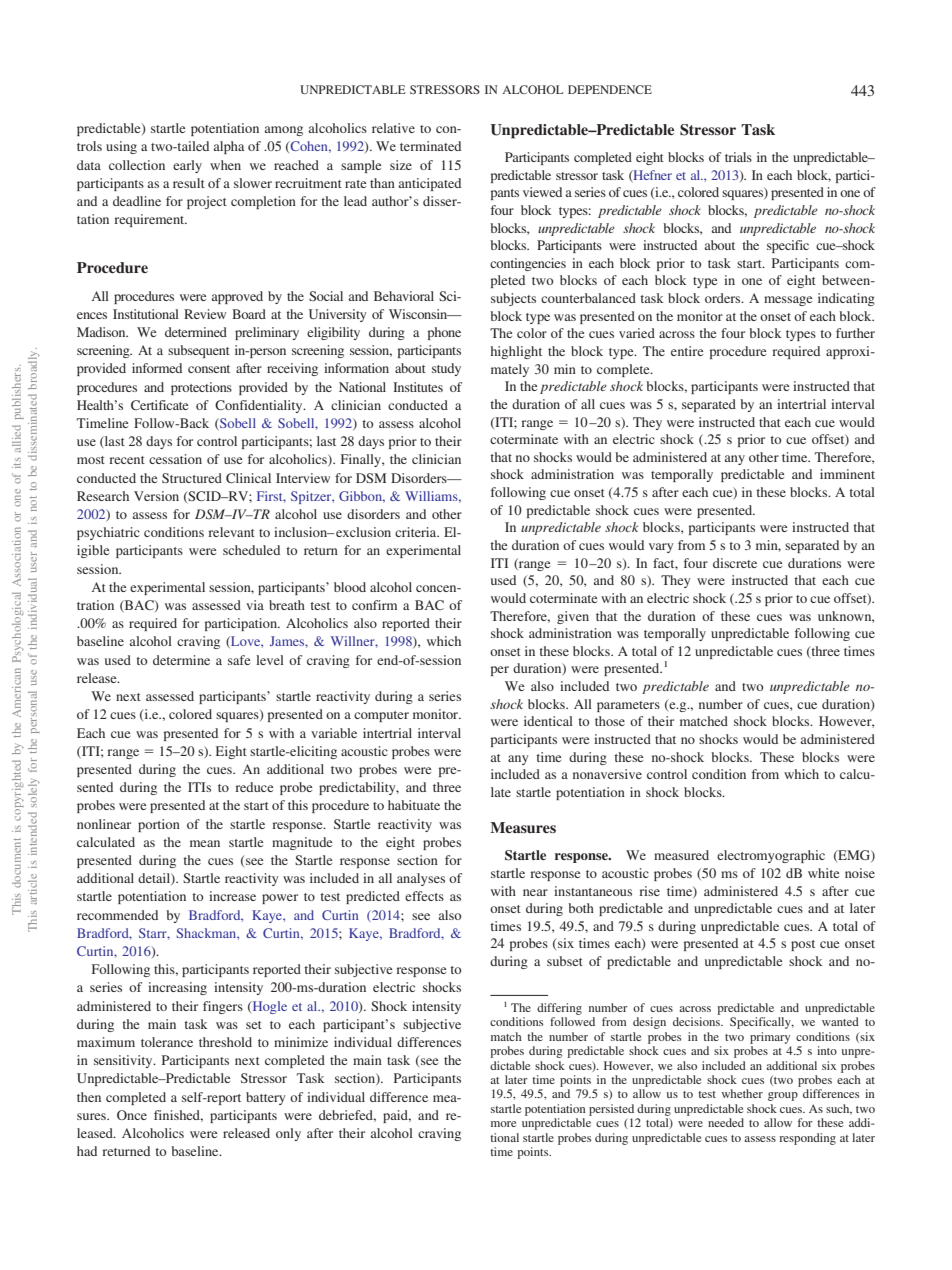  I want to click on finished, so click(178, 1116).
